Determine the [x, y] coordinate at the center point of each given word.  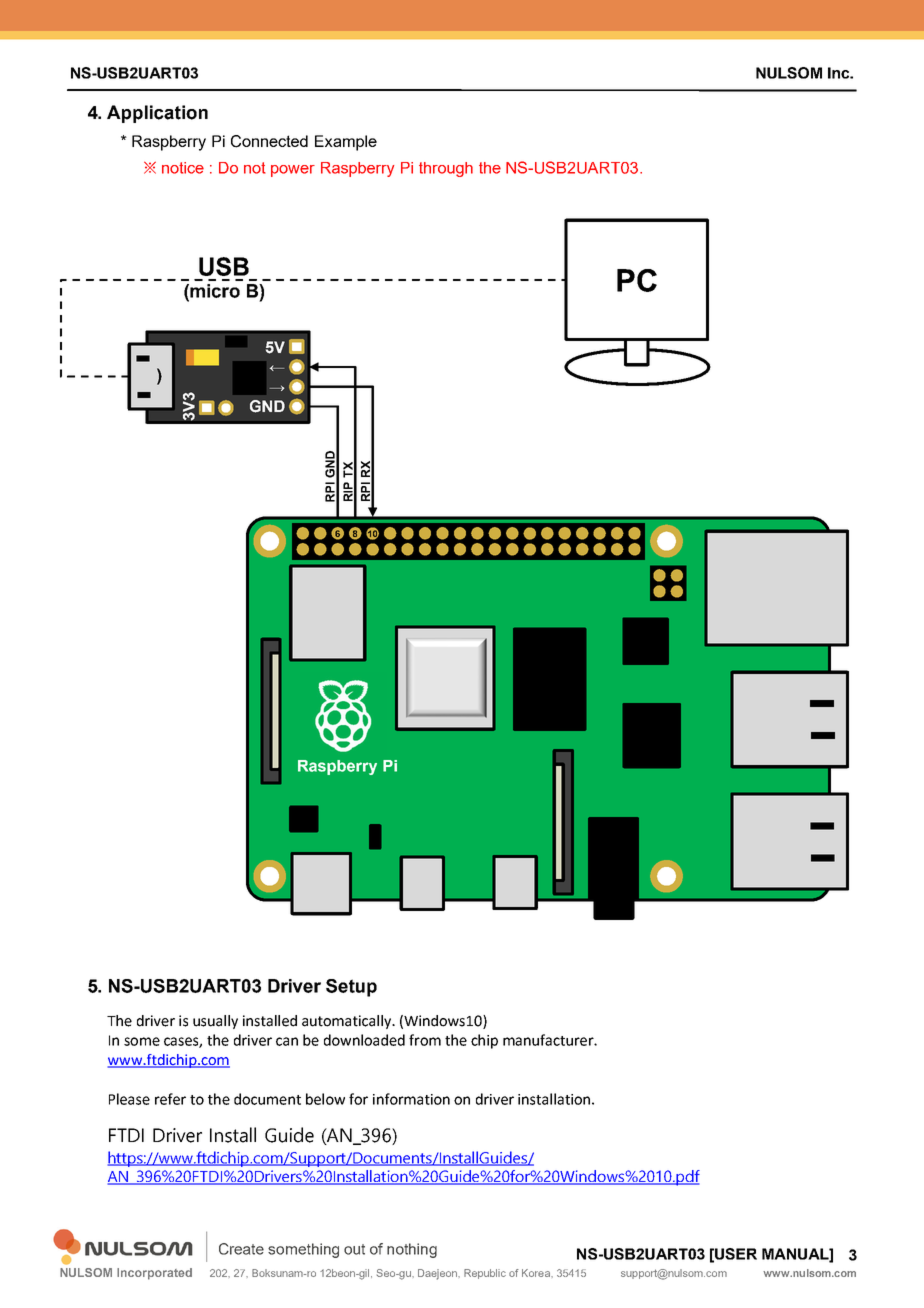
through [446, 169]
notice [183, 168]
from [425, 1040]
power [293, 171]
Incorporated [154, 1274]
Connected [269, 141]
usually [215, 1022]
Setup [351, 988]
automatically [348, 1022]
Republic [485, 1274]
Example [346, 143]
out [354, 1249]
